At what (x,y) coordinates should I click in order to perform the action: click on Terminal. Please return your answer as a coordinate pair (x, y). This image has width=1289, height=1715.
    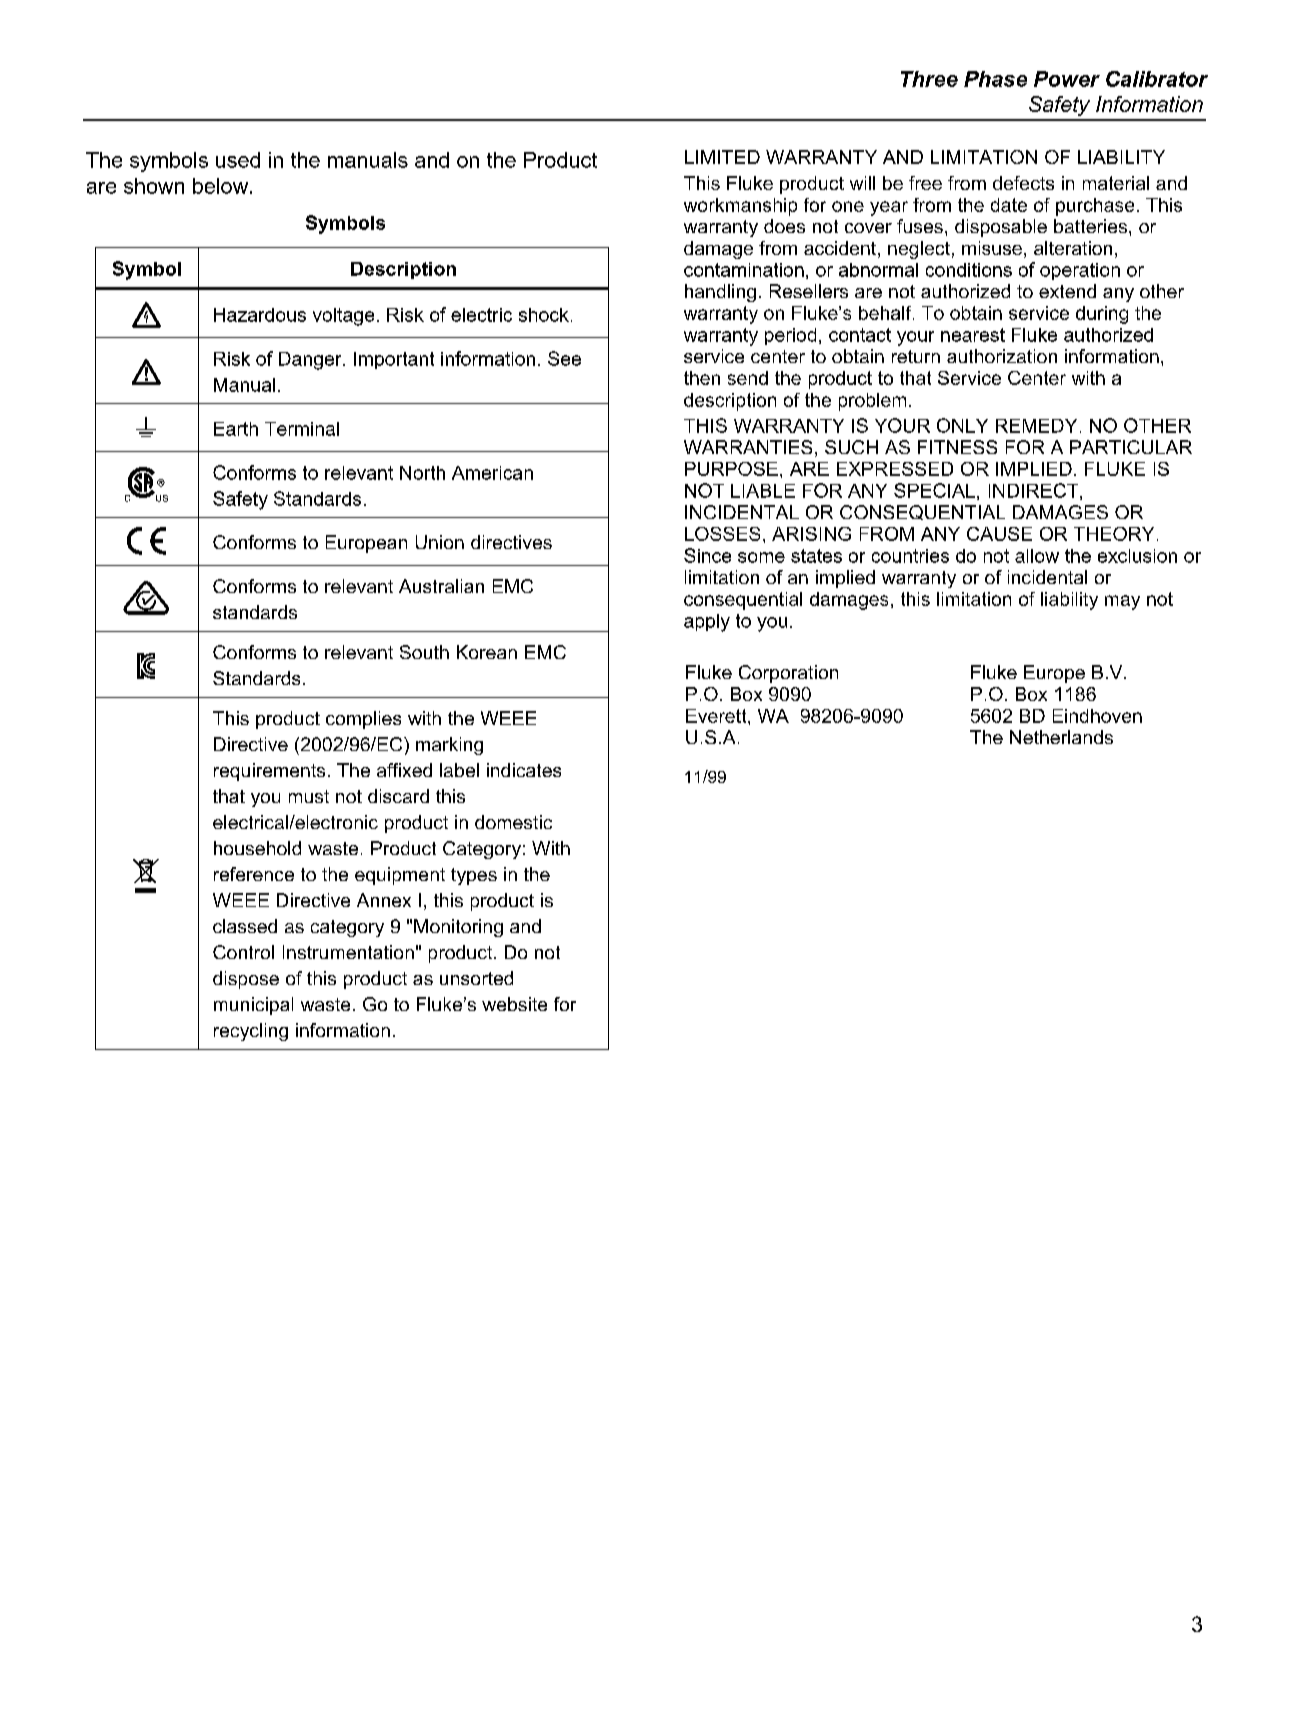
    Looking at the image, I should click on (302, 429).
